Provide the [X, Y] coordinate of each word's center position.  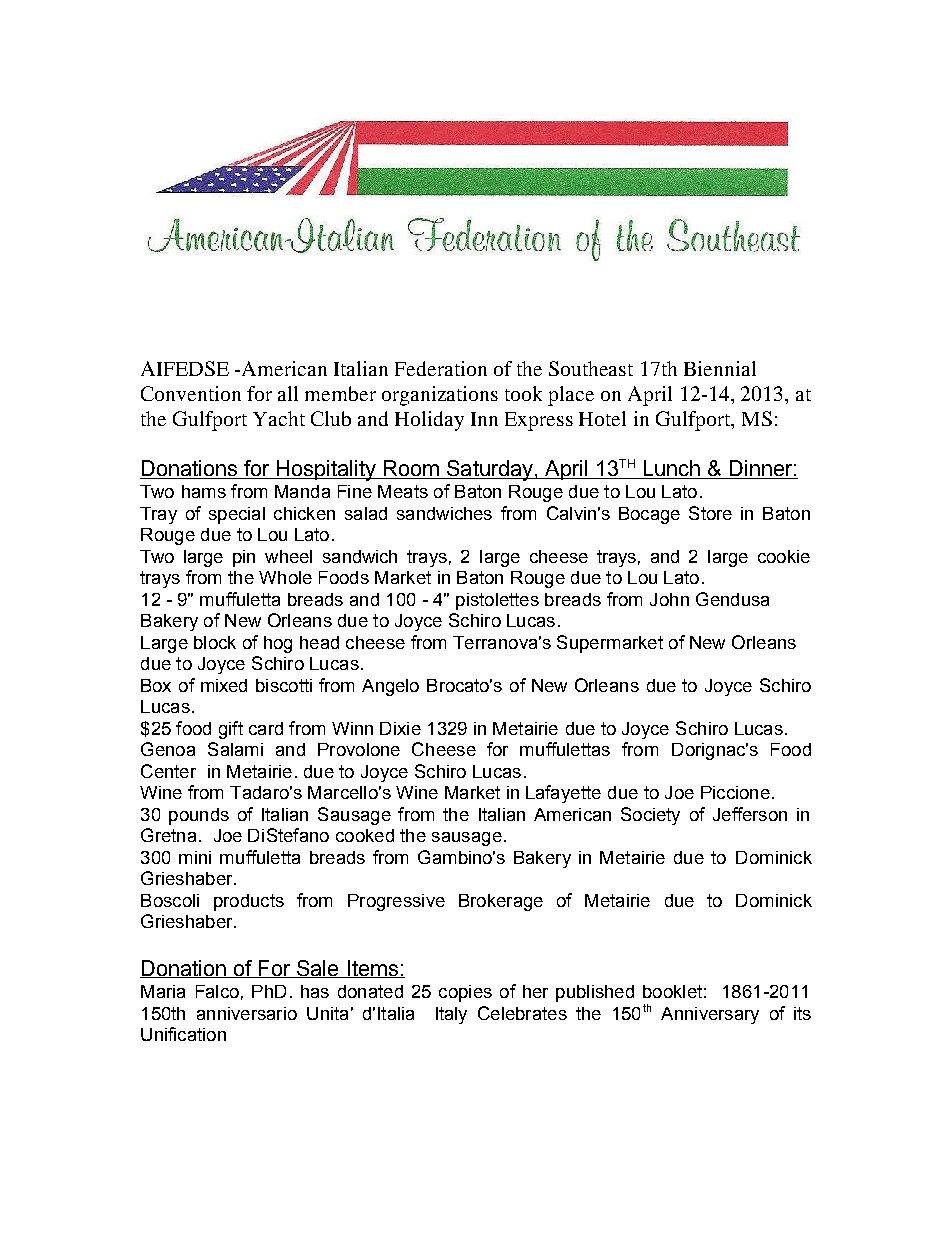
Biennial [720, 368]
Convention [191, 393]
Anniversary [710, 1015]
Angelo [390, 687]
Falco [217, 991]
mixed [224, 685]
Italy [451, 1015]
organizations [440, 396]
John [669, 599]
